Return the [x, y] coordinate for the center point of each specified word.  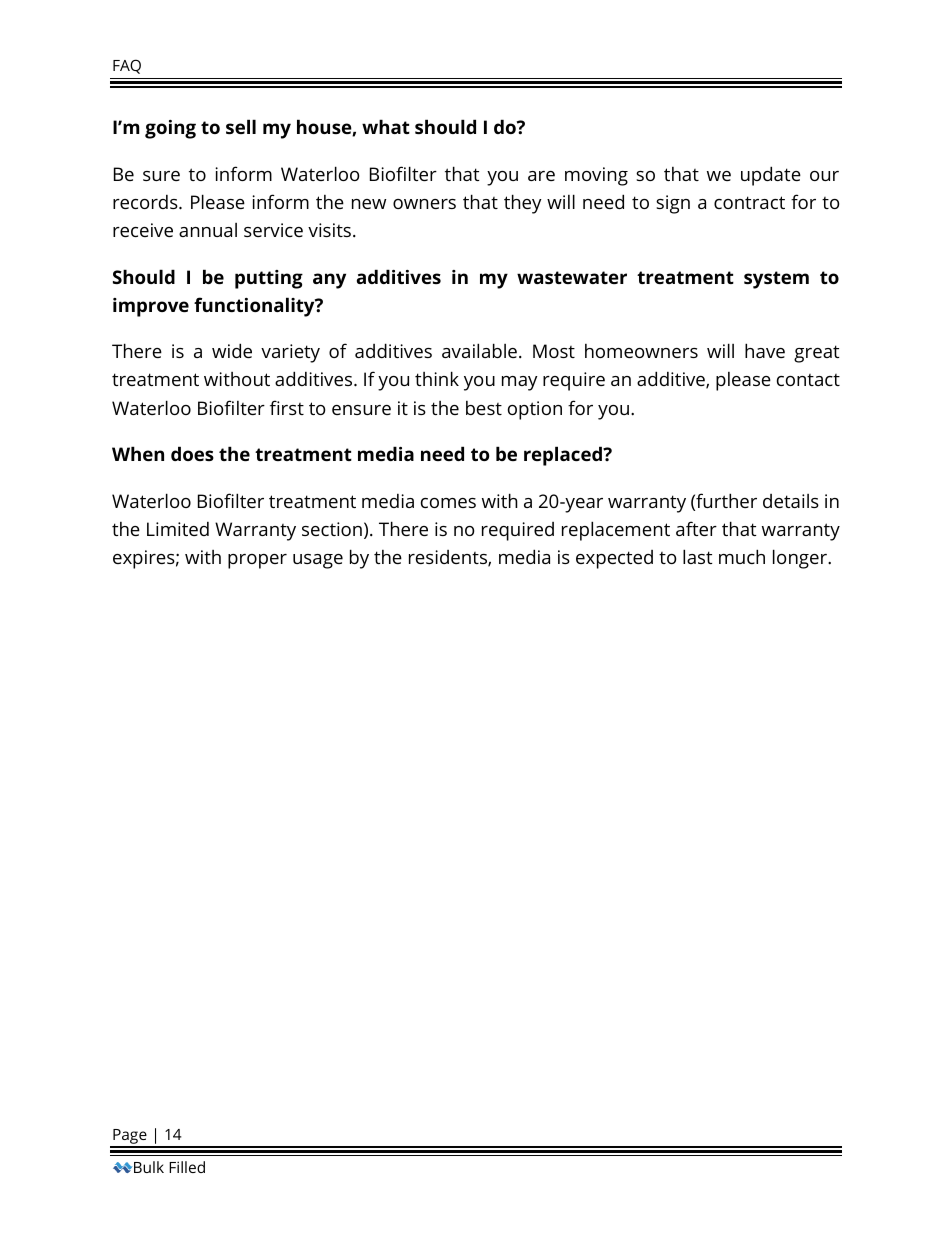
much [742, 556]
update [771, 176]
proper [257, 561]
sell [241, 126]
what [386, 126]
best [484, 408]
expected [614, 559]
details [791, 501]
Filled [187, 1167]
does [192, 453]
